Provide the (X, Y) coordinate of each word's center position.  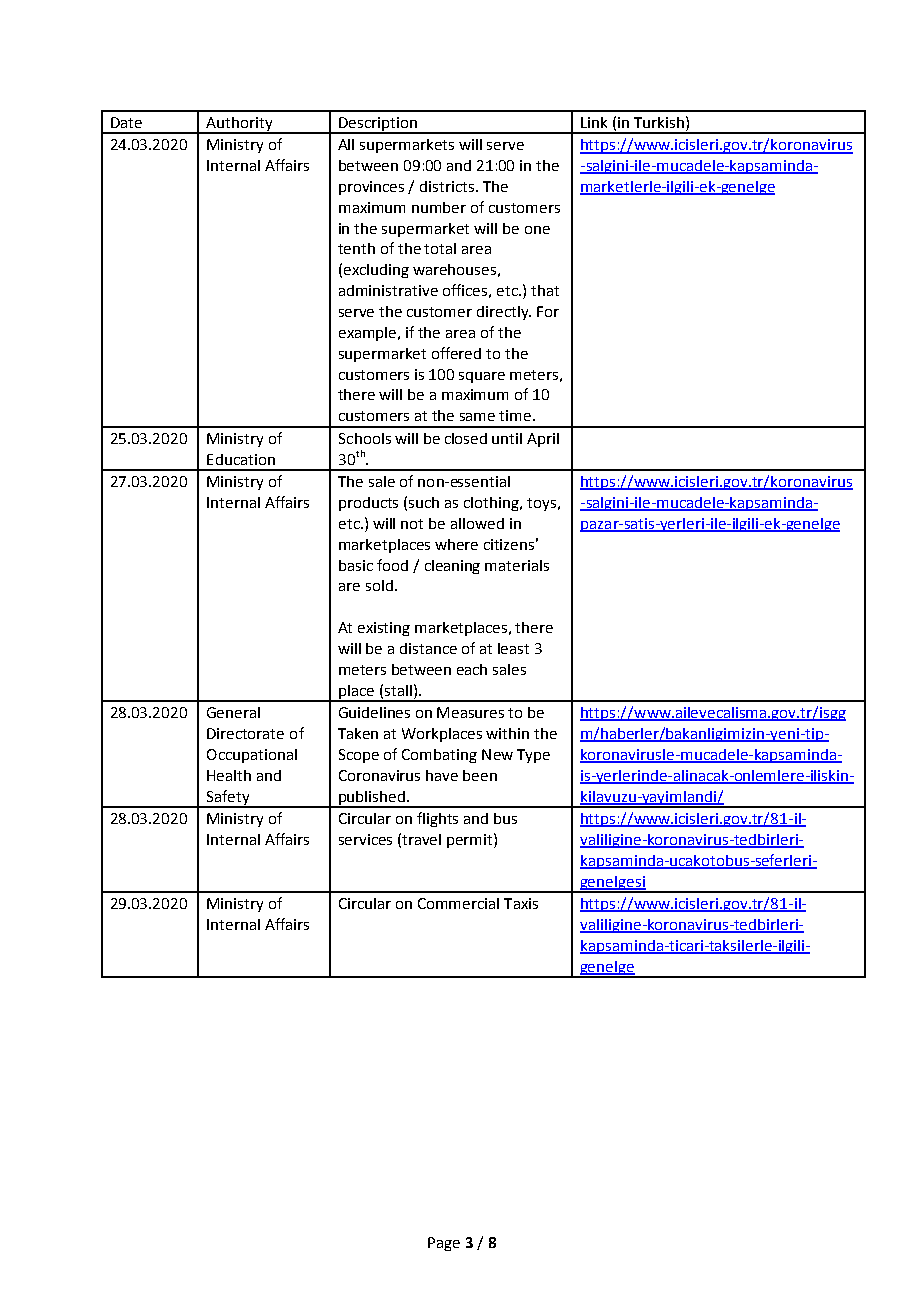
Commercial (458, 903)
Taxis (521, 903)
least (513, 648)
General (233, 712)
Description (378, 125)
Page (444, 1244)
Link (594, 122)
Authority (239, 125)
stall (398, 690)
